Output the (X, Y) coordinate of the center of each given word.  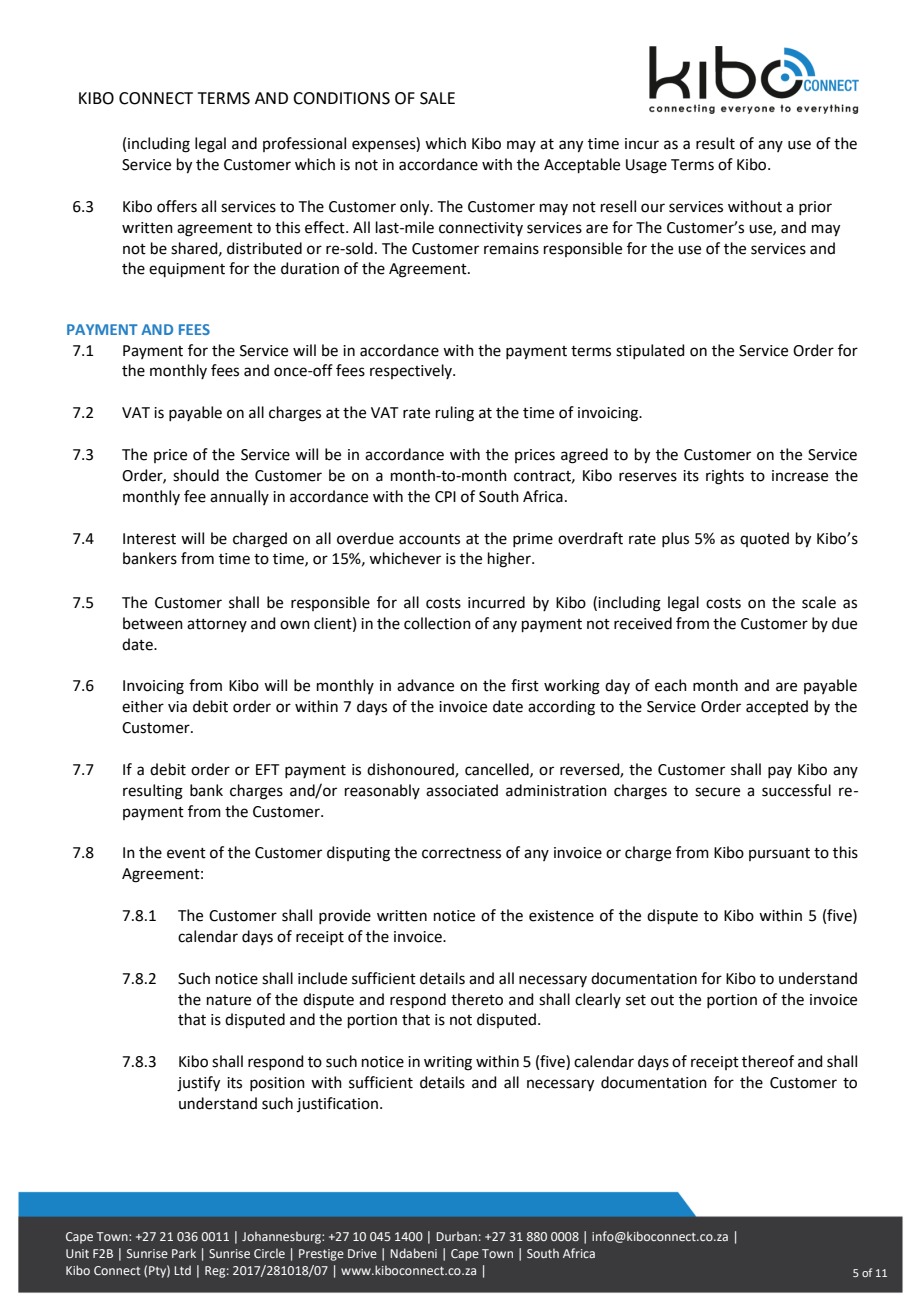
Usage (646, 166)
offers (177, 206)
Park (184, 1253)
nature (229, 1000)
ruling (455, 414)
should (196, 475)
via (177, 707)
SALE (437, 98)
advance (425, 685)
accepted (777, 707)
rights (725, 477)
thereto (477, 999)
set (636, 1000)
